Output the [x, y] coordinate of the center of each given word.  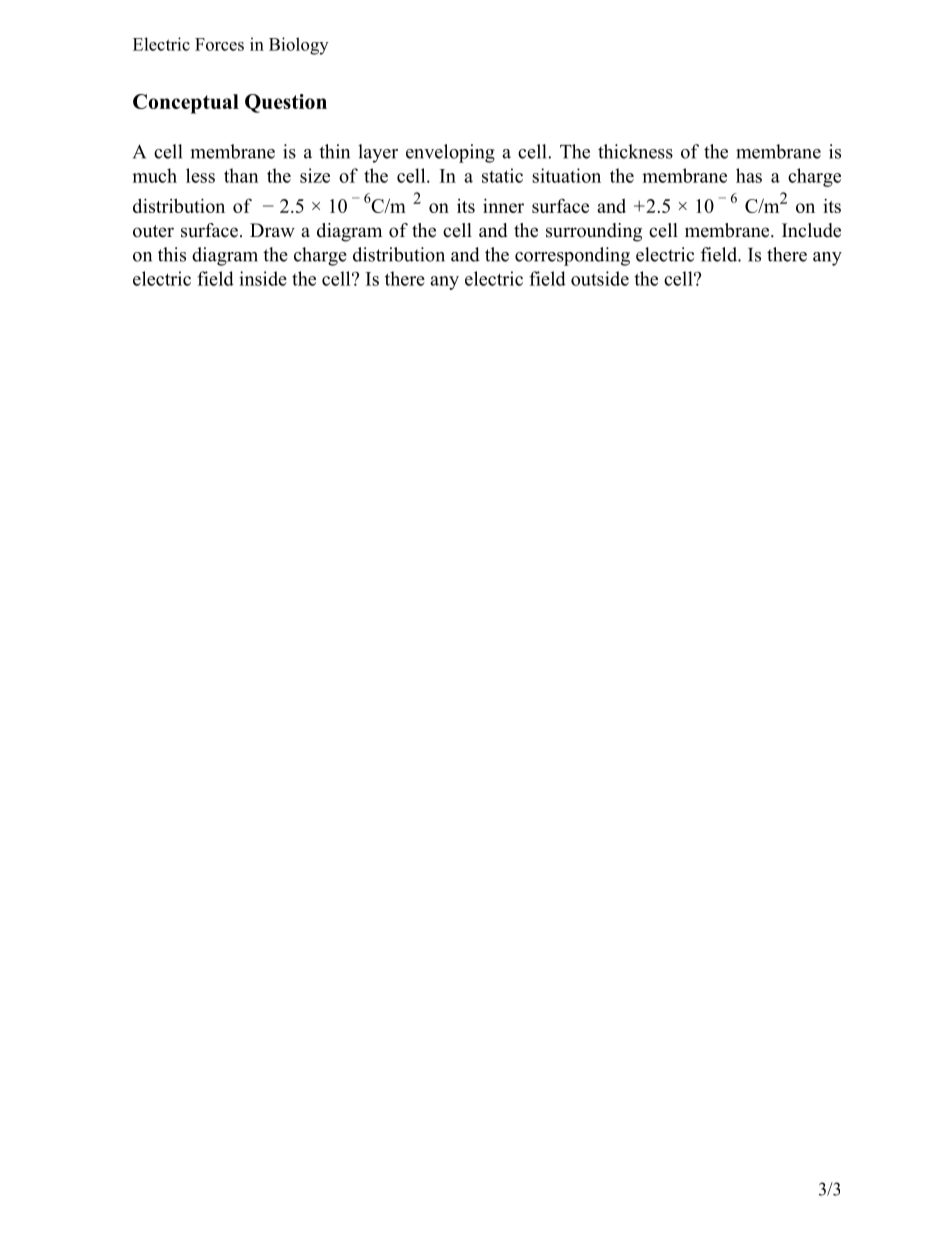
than [241, 175]
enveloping [450, 153]
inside [263, 278]
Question [286, 103]
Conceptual [186, 104]
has [749, 175]
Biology [298, 46]
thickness [635, 151]
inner [503, 205]
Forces [219, 44]
